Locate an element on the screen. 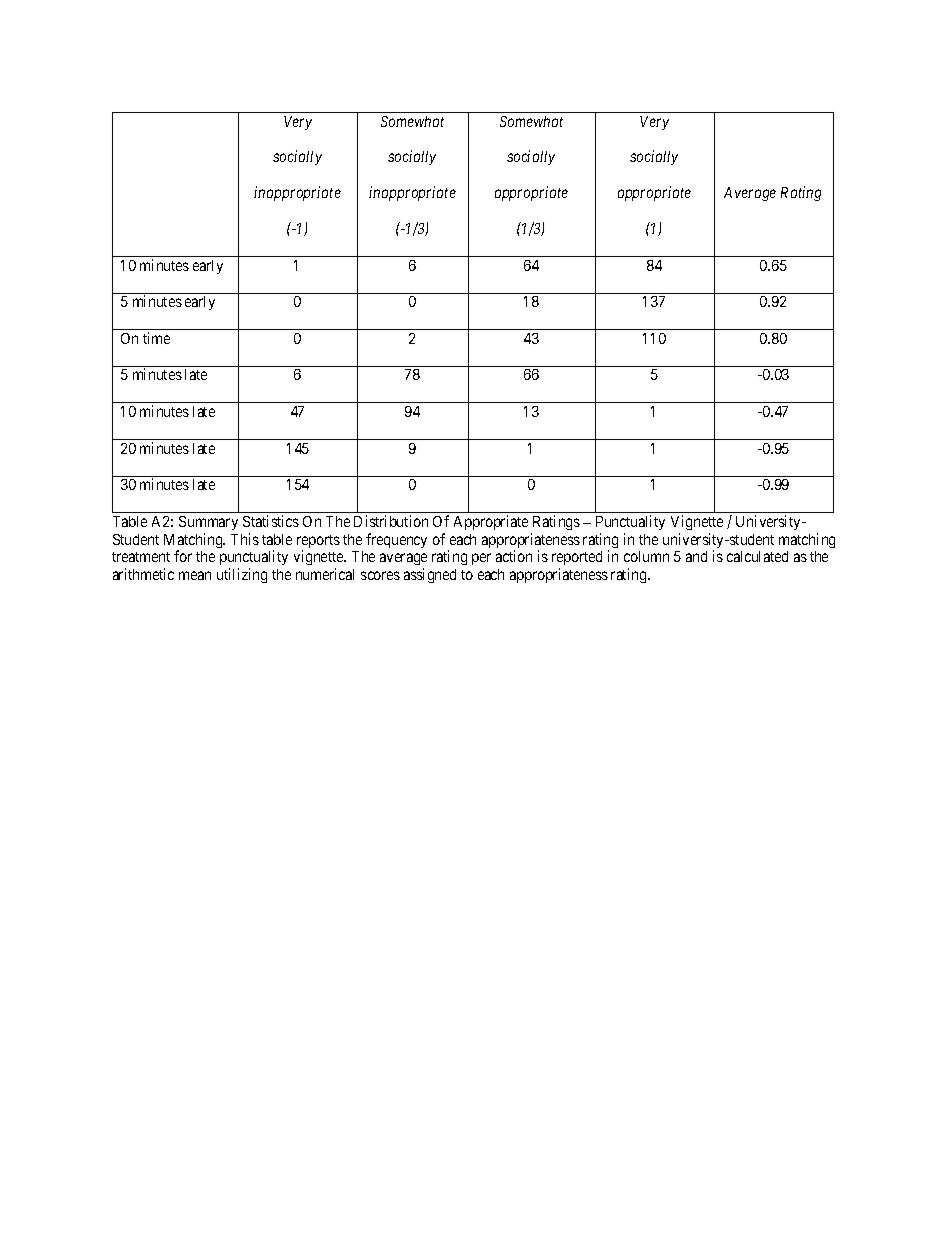 This screenshot has width=952, height=1233. and is located at coordinates (696, 556).
